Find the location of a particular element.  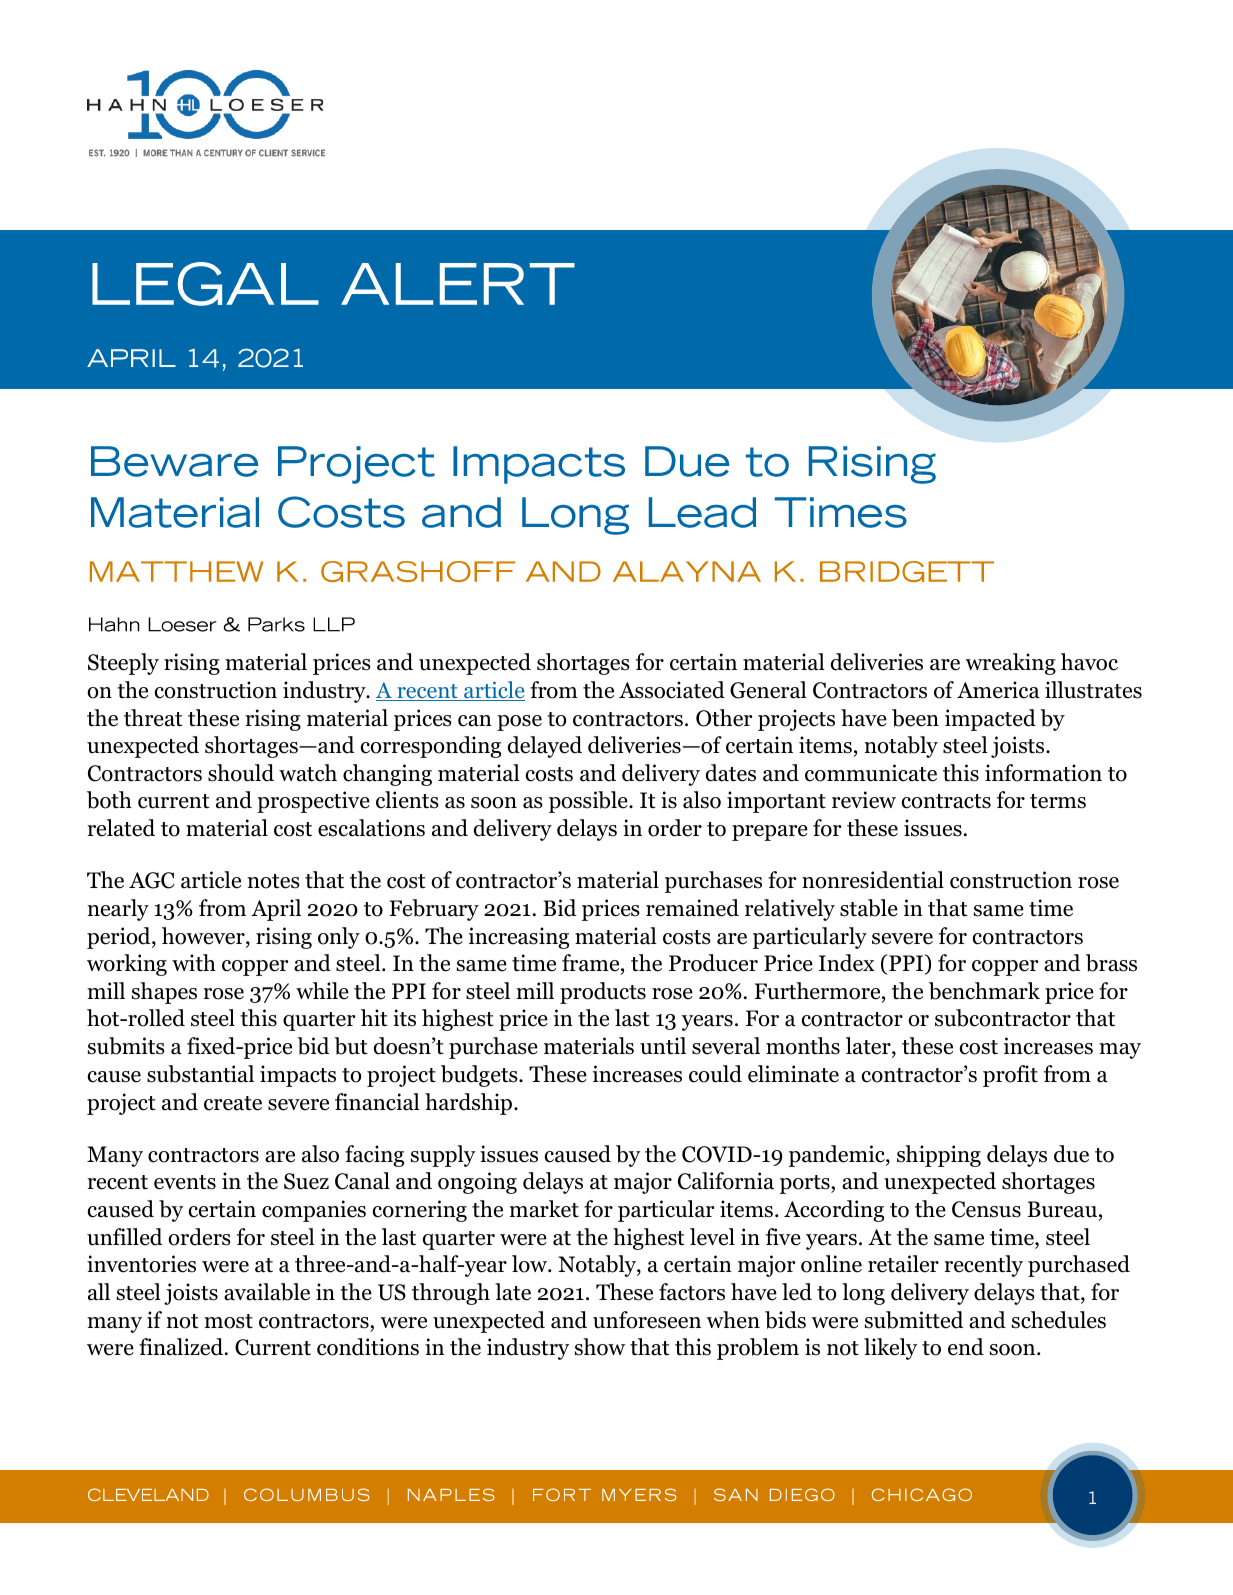

April is located at coordinates (276, 910).
